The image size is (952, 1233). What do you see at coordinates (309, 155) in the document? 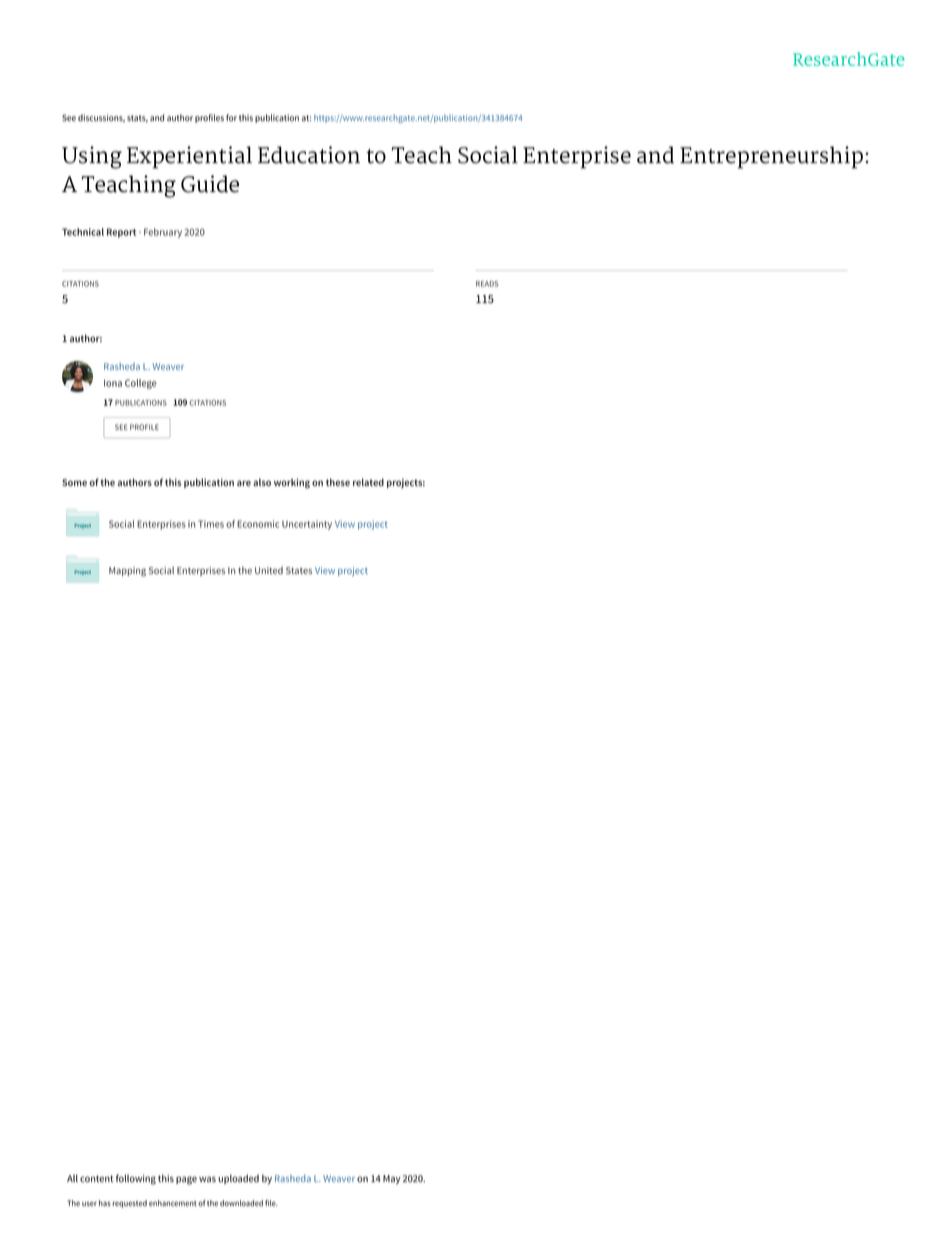
I see `Education` at bounding box center [309, 155].
